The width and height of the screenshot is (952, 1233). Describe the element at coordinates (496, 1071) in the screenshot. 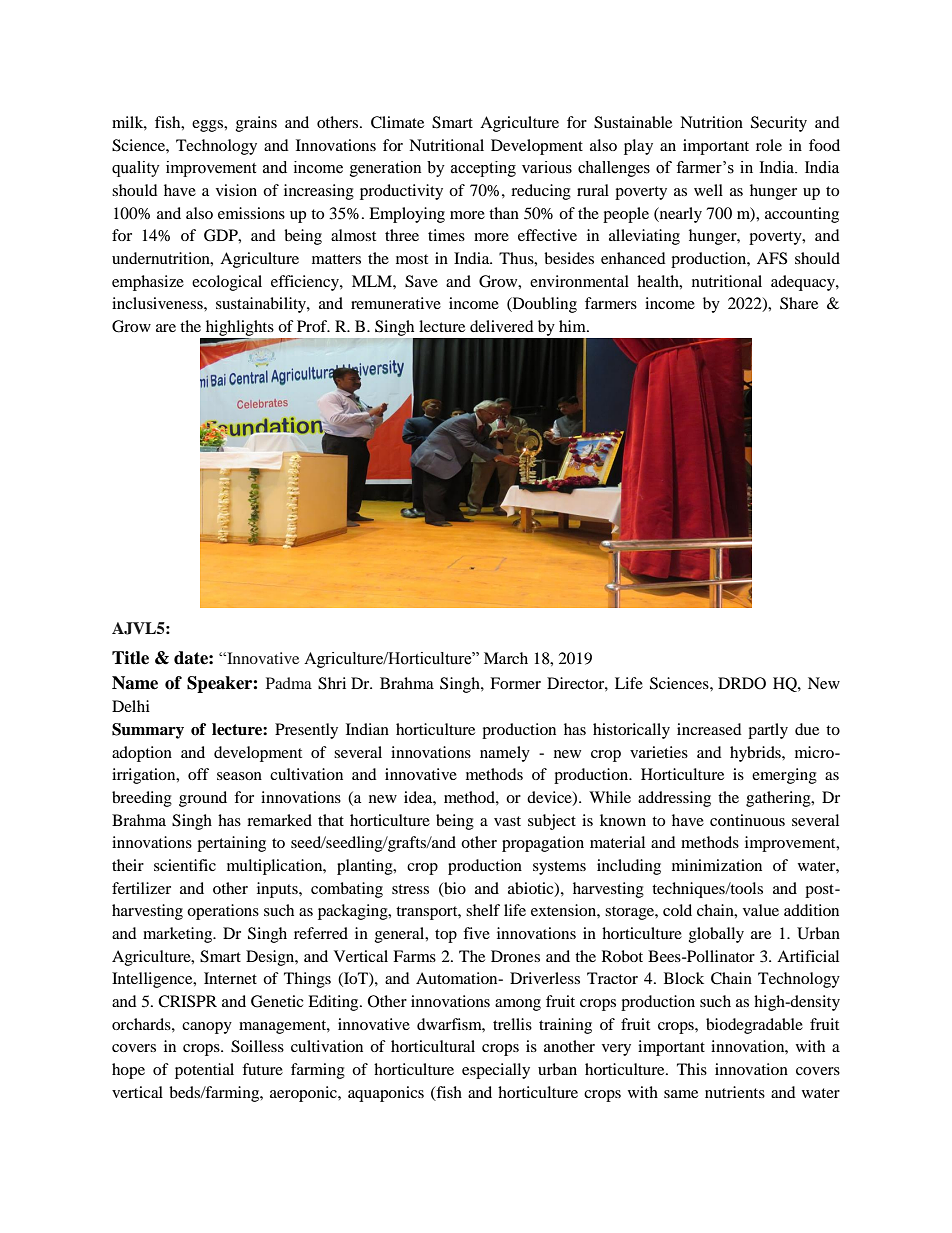

I see `especially` at that location.
